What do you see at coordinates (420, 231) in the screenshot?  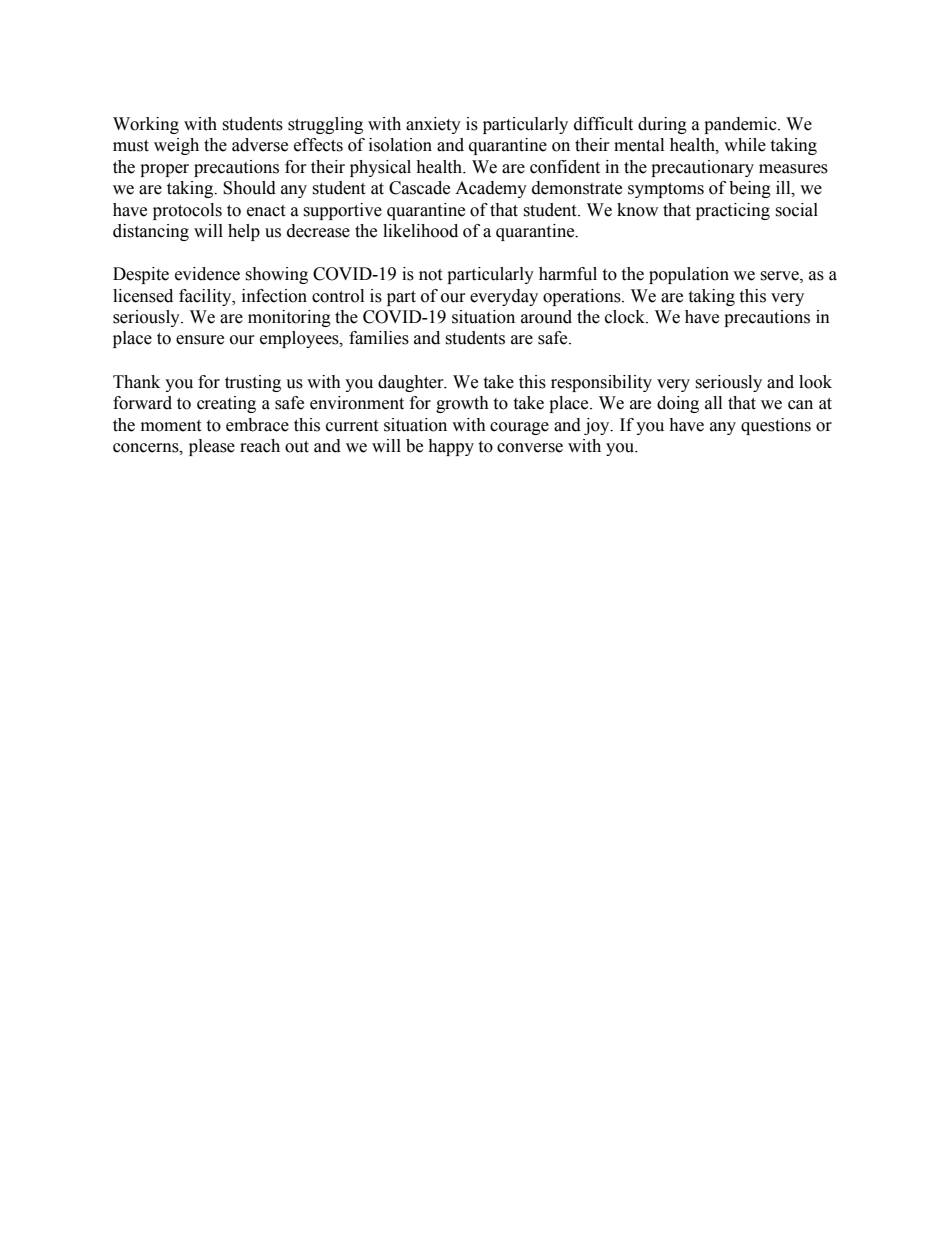 I see `likelihood` at bounding box center [420, 231].
